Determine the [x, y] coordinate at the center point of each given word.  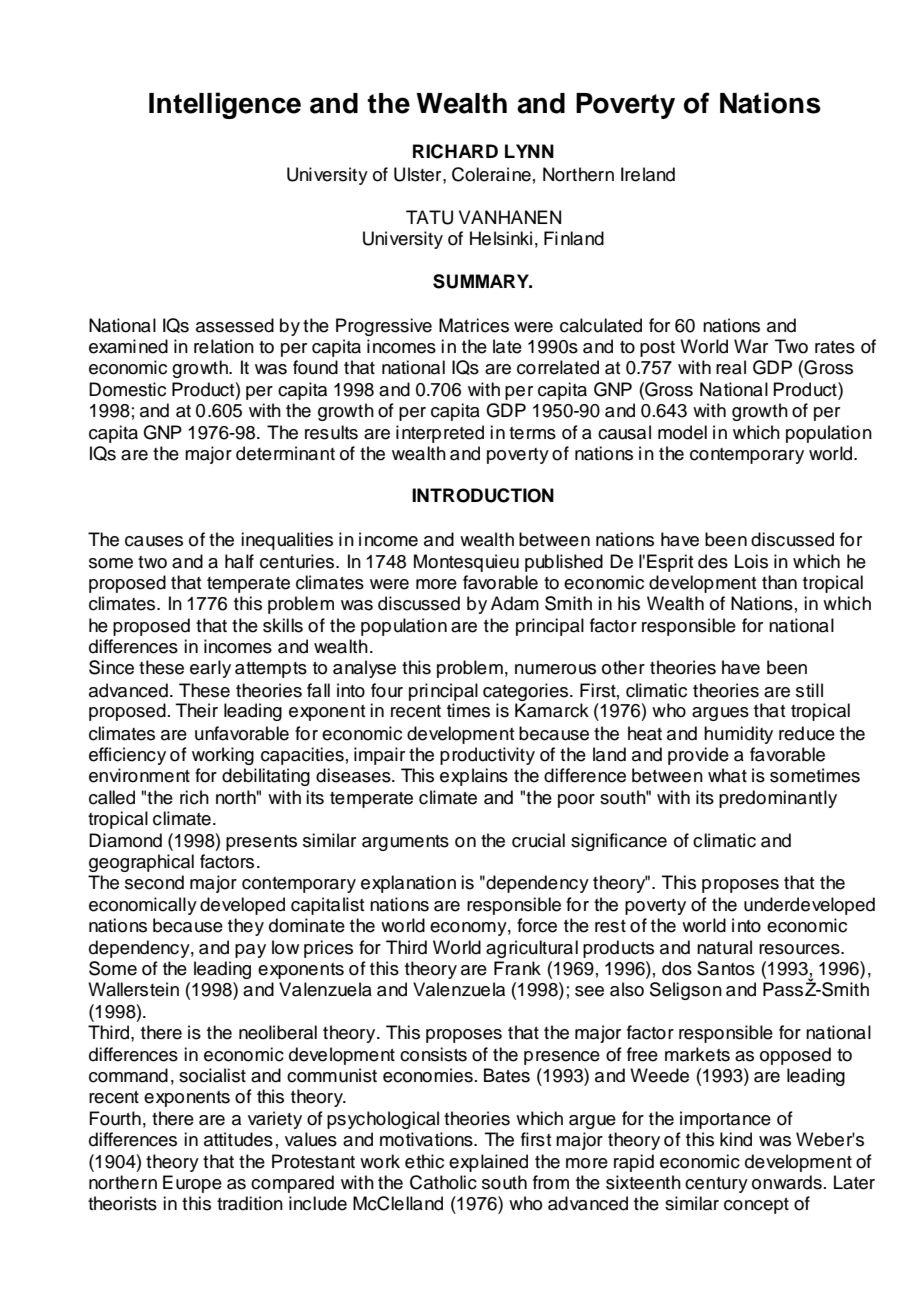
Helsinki [501, 238]
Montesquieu [466, 563]
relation [224, 346]
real [731, 367]
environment [139, 775]
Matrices [474, 325]
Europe [192, 1184]
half [239, 561]
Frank [517, 968]
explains [474, 777]
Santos [726, 968]
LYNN [529, 151]
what [727, 775]
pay [250, 951]
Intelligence [225, 105]
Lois [751, 561]
